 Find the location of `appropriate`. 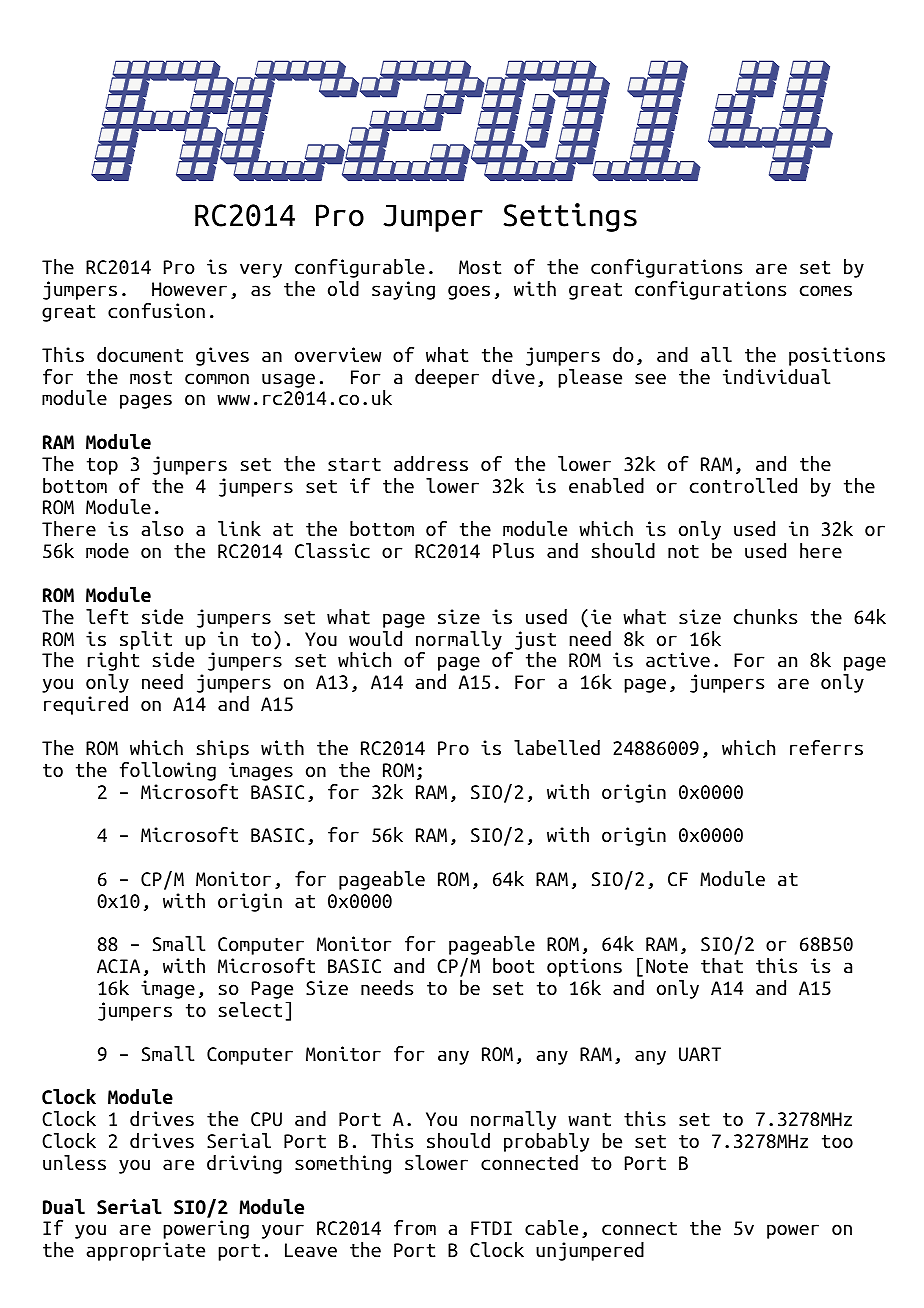

appropriate is located at coordinates (146, 1251).
